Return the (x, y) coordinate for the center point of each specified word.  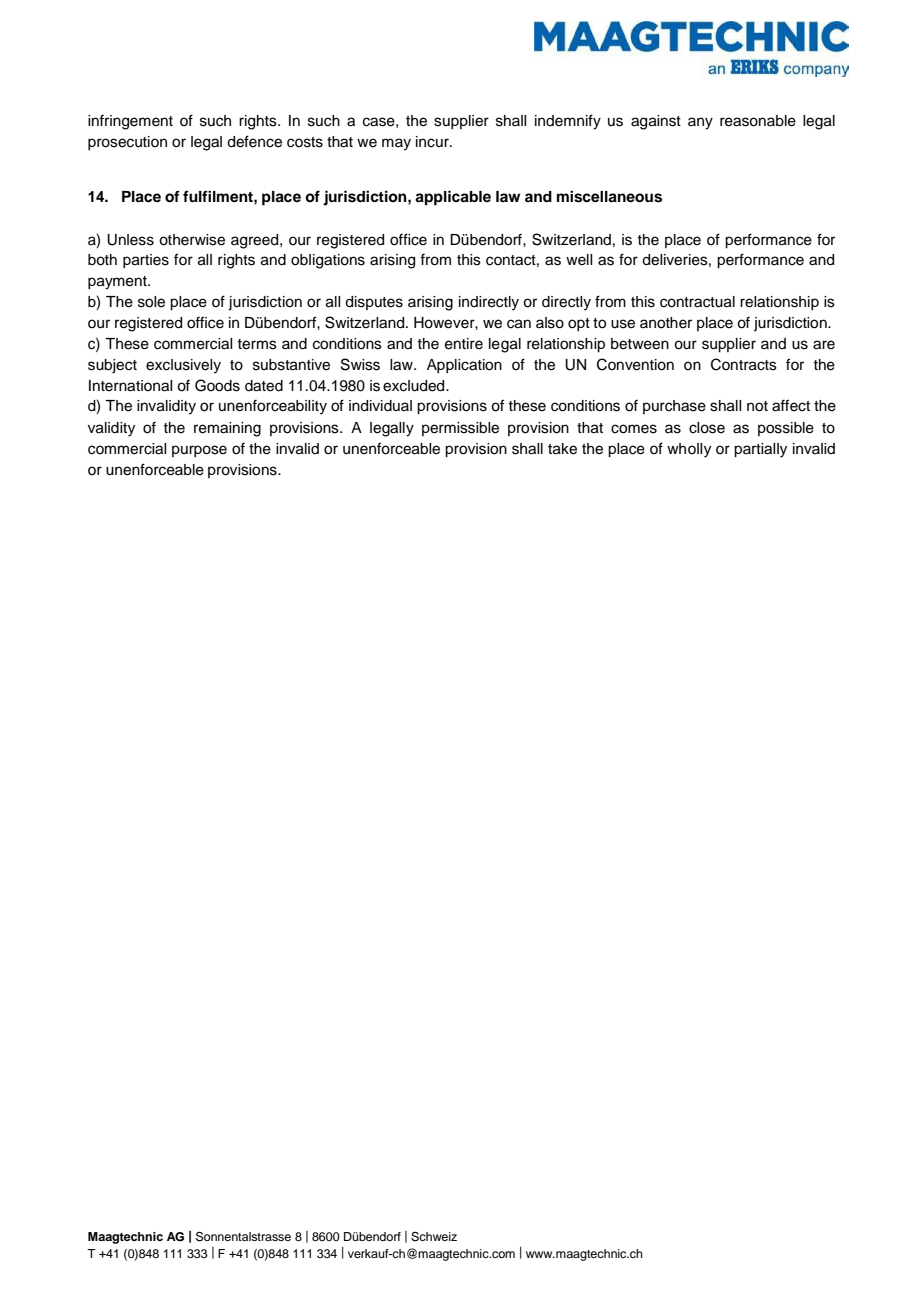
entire (464, 344)
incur (433, 142)
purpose (199, 451)
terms (257, 344)
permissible (460, 429)
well (579, 260)
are (824, 345)
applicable (453, 198)
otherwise (192, 240)
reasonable (758, 121)
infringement (130, 122)
